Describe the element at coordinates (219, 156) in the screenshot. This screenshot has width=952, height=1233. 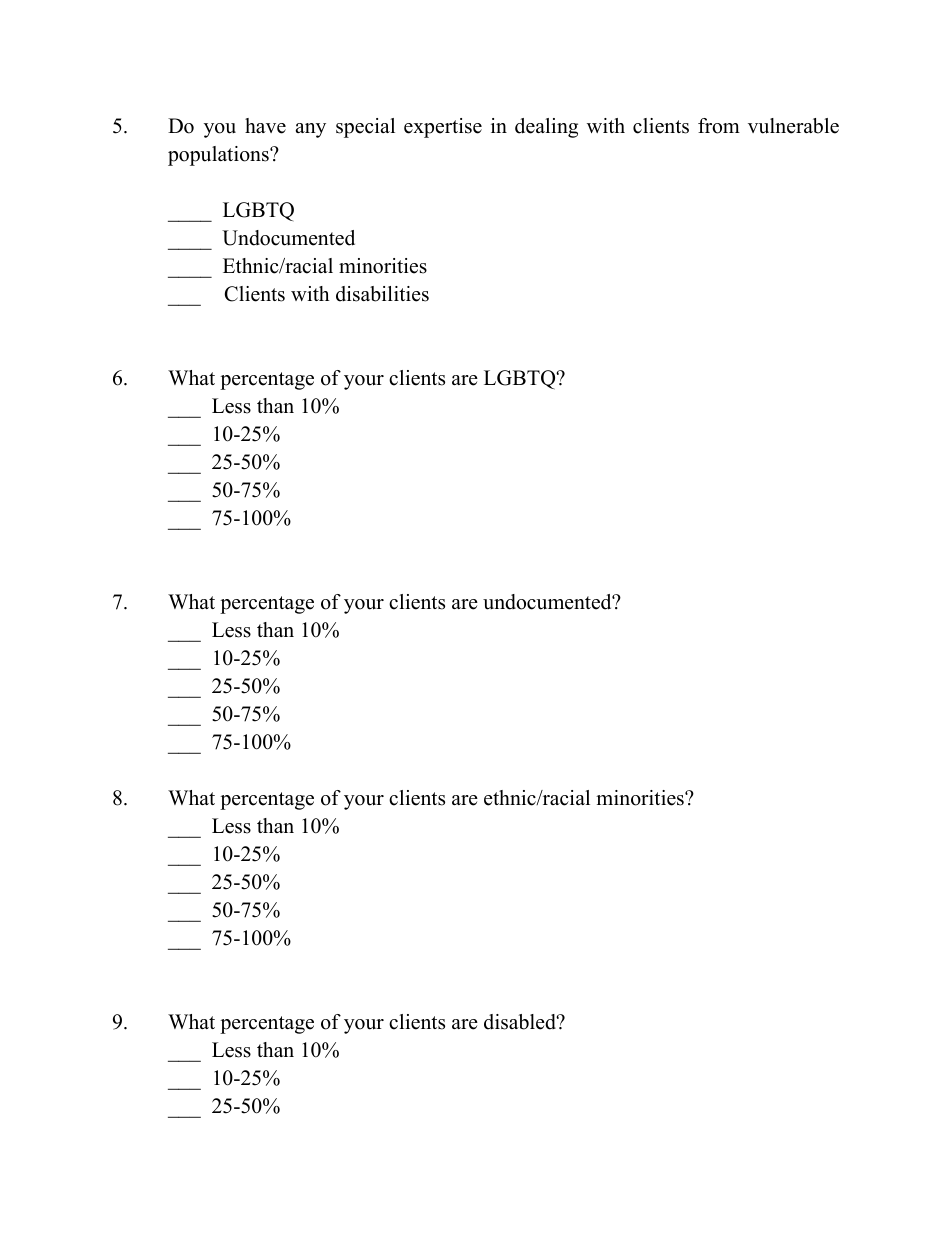
I see `populations` at that location.
